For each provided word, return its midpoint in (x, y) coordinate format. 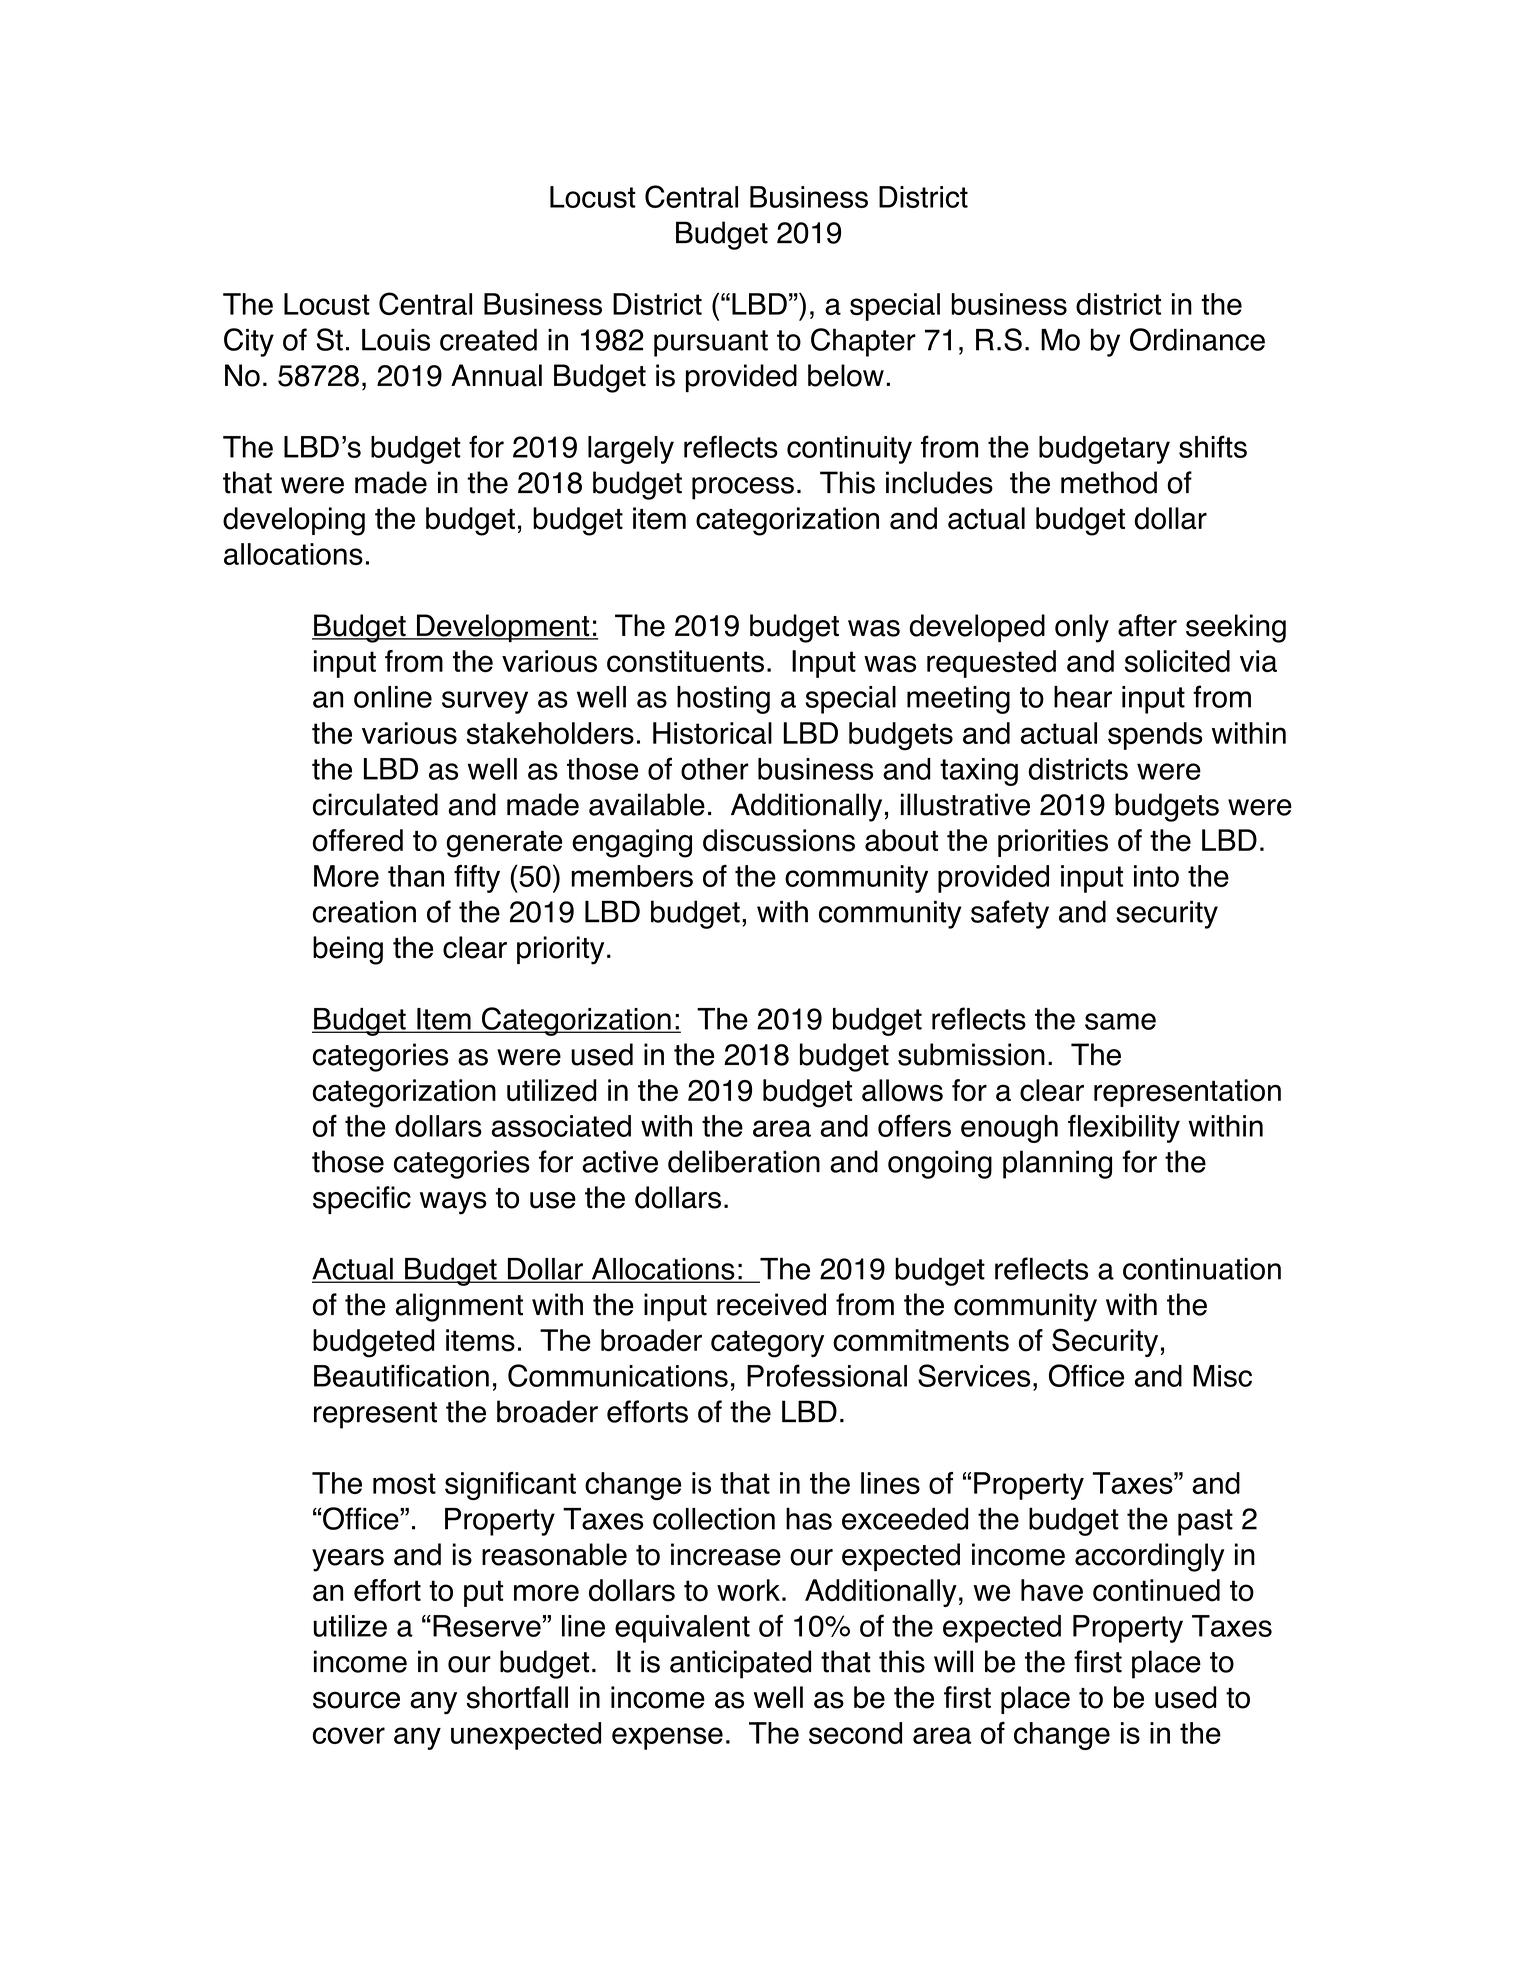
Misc (1222, 1376)
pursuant (711, 343)
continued (1156, 1590)
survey (485, 702)
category (767, 1344)
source (356, 1700)
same (1120, 1021)
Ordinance (1197, 339)
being (348, 950)
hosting (723, 700)
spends (1155, 736)
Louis (396, 340)
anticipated (740, 1664)
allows (902, 1090)
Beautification (401, 1375)
